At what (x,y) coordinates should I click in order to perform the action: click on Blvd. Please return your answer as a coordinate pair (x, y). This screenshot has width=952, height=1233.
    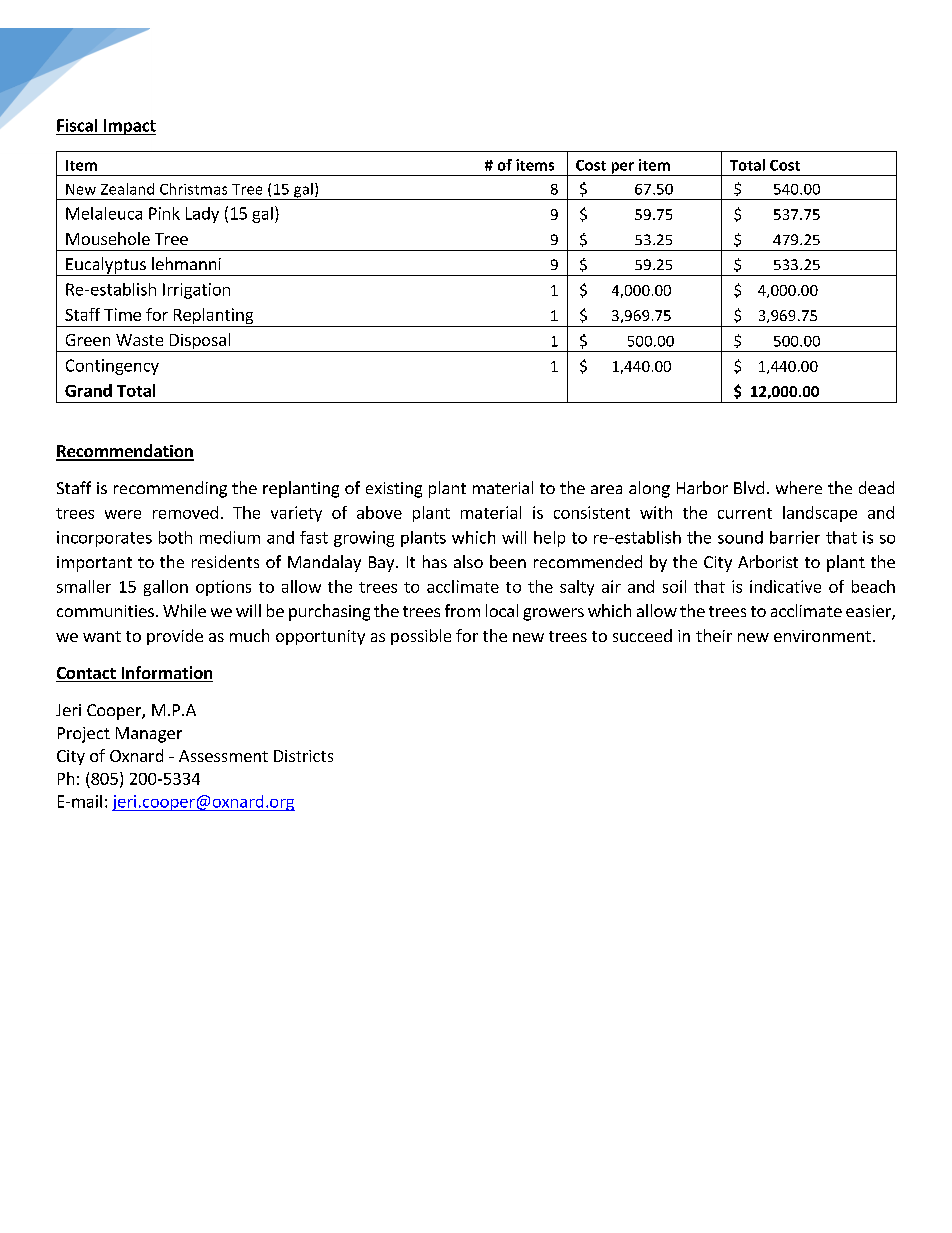
    Looking at the image, I should click on (749, 487).
